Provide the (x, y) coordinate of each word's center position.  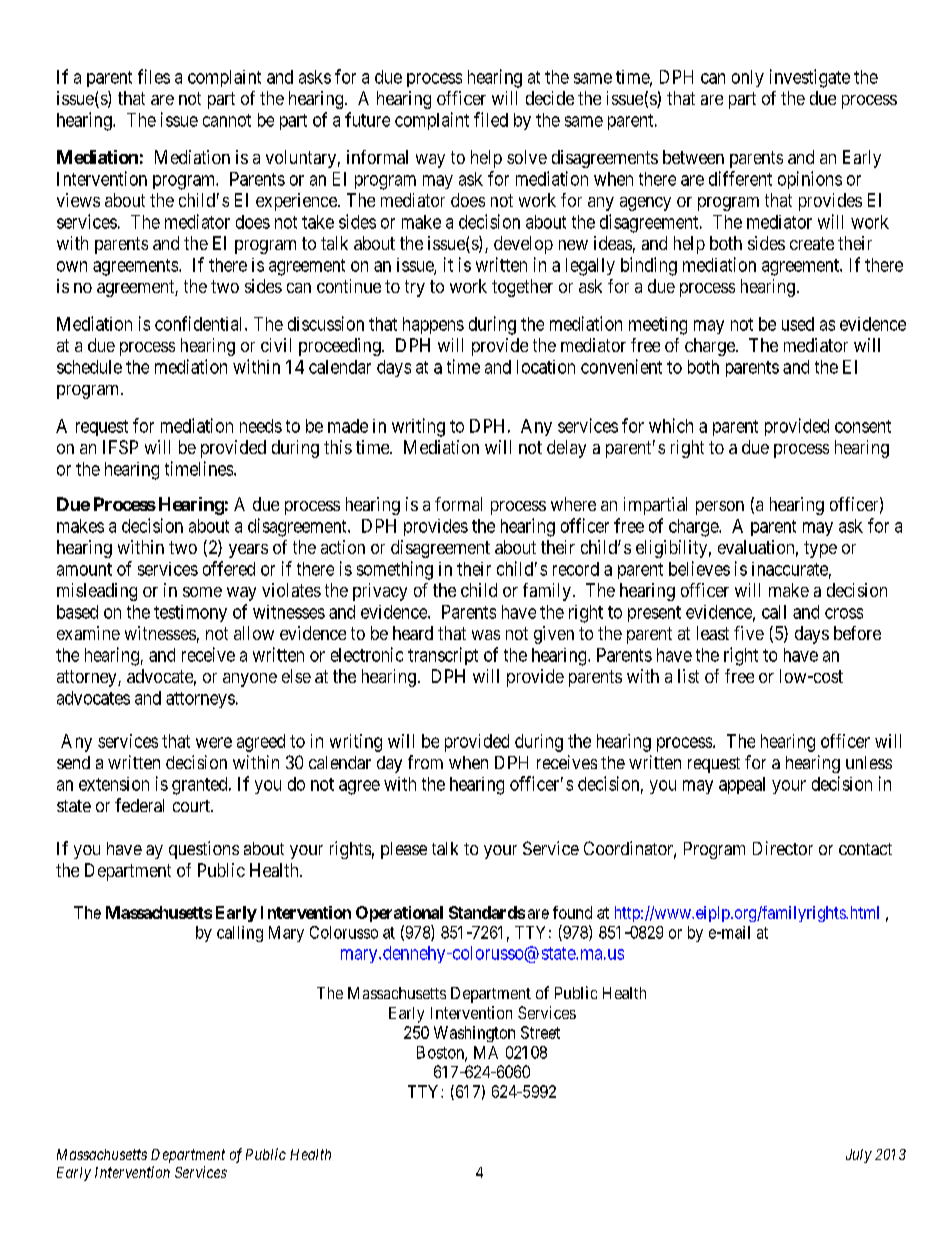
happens (433, 325)
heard (413, 633)
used (798, 324)
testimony (190, 613)
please (404, 850)
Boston (441, 1053)
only (748, 78)
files (154, 76)
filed (491, 119)
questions (204, 850)
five (749, 633)
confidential (200, 323)
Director (783, 848)
